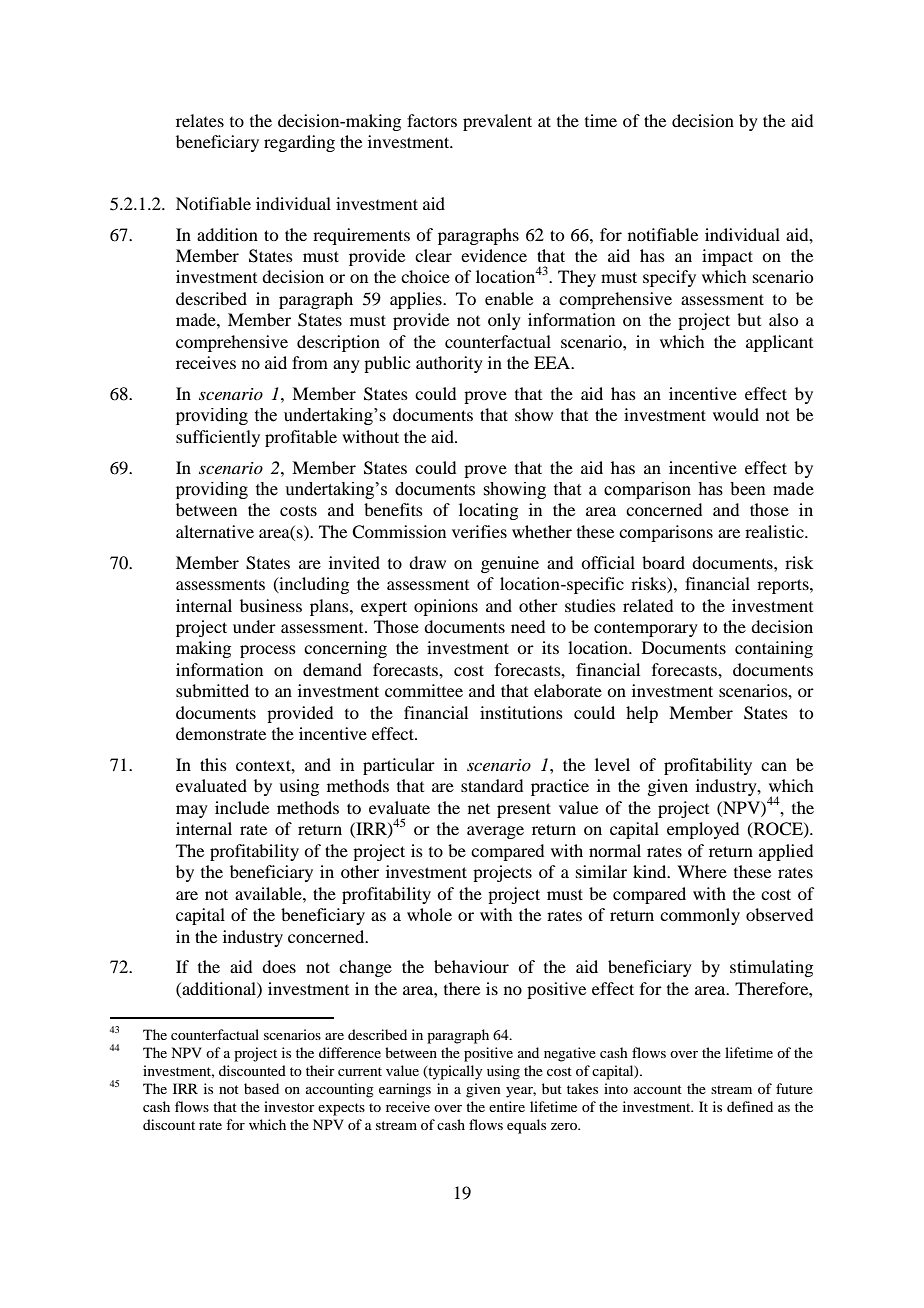 The image size is (924, 1308). Describe the element at coordinates (301, 438) in the image. I see `profitable` at that location.
